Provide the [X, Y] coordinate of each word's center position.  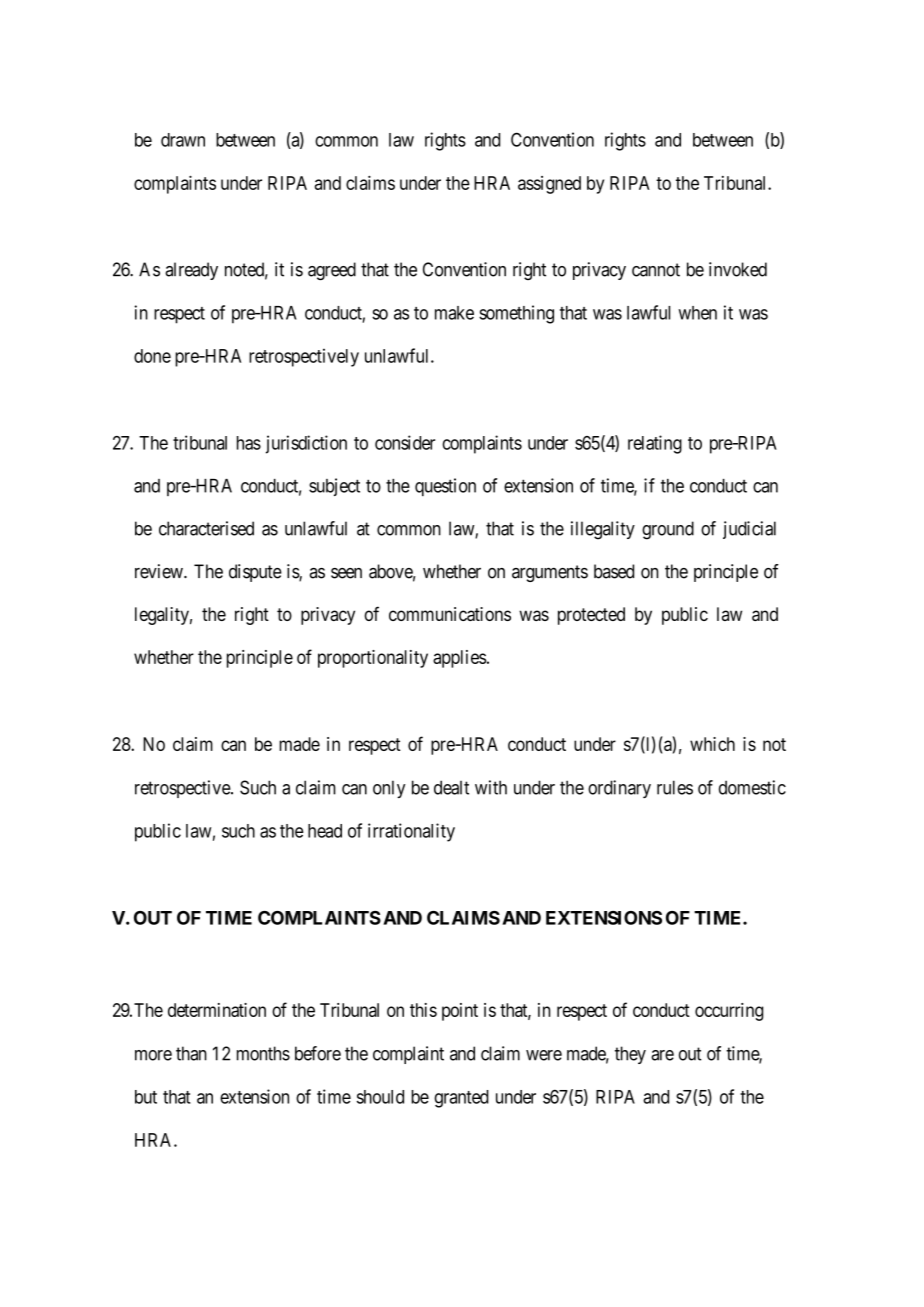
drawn [183, 140]
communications [450, 614]
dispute [255, 573]
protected [591, 616]
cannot [656, 270]
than [191, 1053]
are [662, 1055]
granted [461, 1099]
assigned [549, 185]
